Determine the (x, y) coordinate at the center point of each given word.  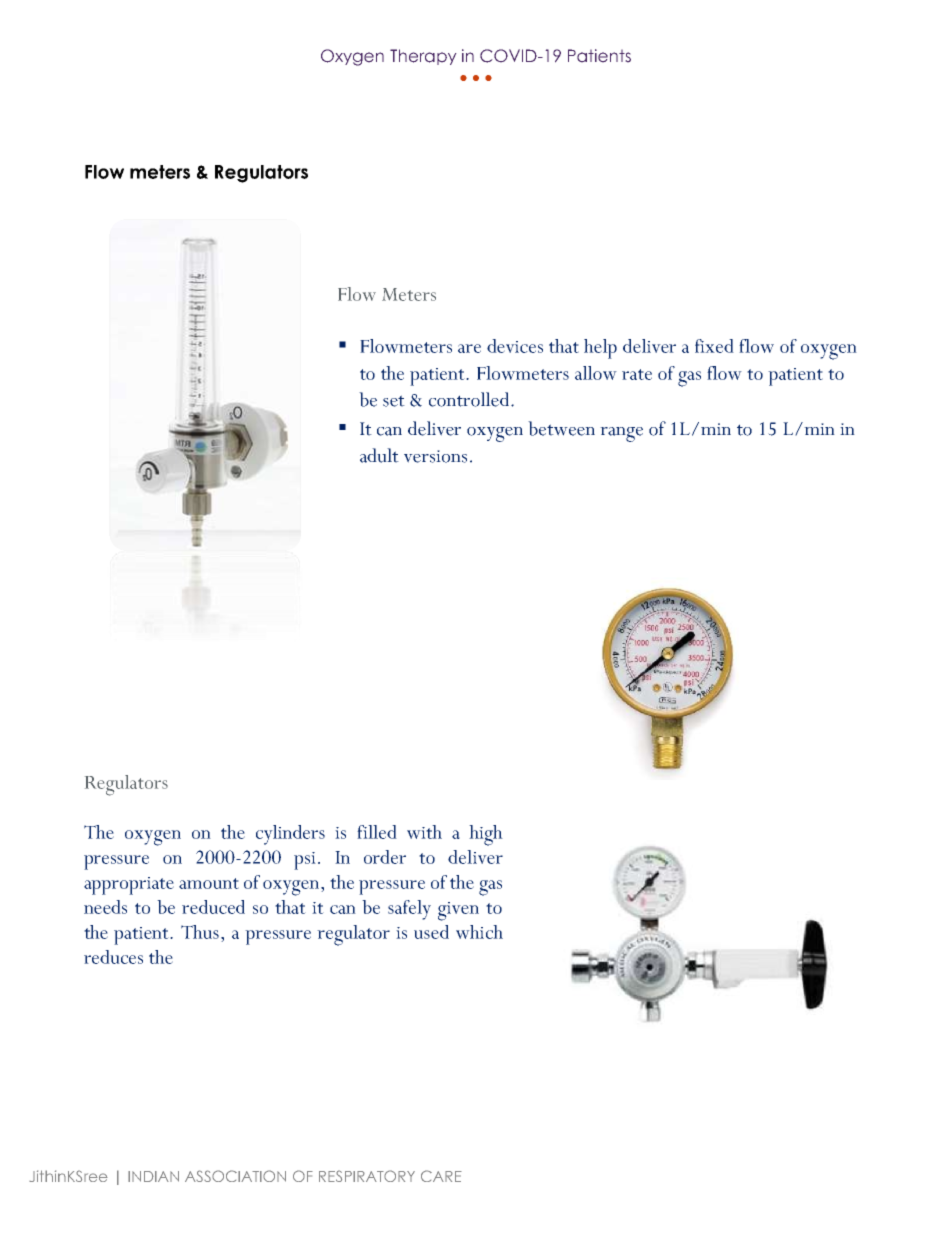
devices (515, 346)
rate (637, 374)
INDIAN (153, 1176)
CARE (441, 1176)
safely (409, 910)
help (600, 349)
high (486, 835)
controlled (470, 399)
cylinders (290, 835)
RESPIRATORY (367, 1176)
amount (209, 883)
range (621, 434)
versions (435, 456)
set (394, 401)
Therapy (423, 57)
